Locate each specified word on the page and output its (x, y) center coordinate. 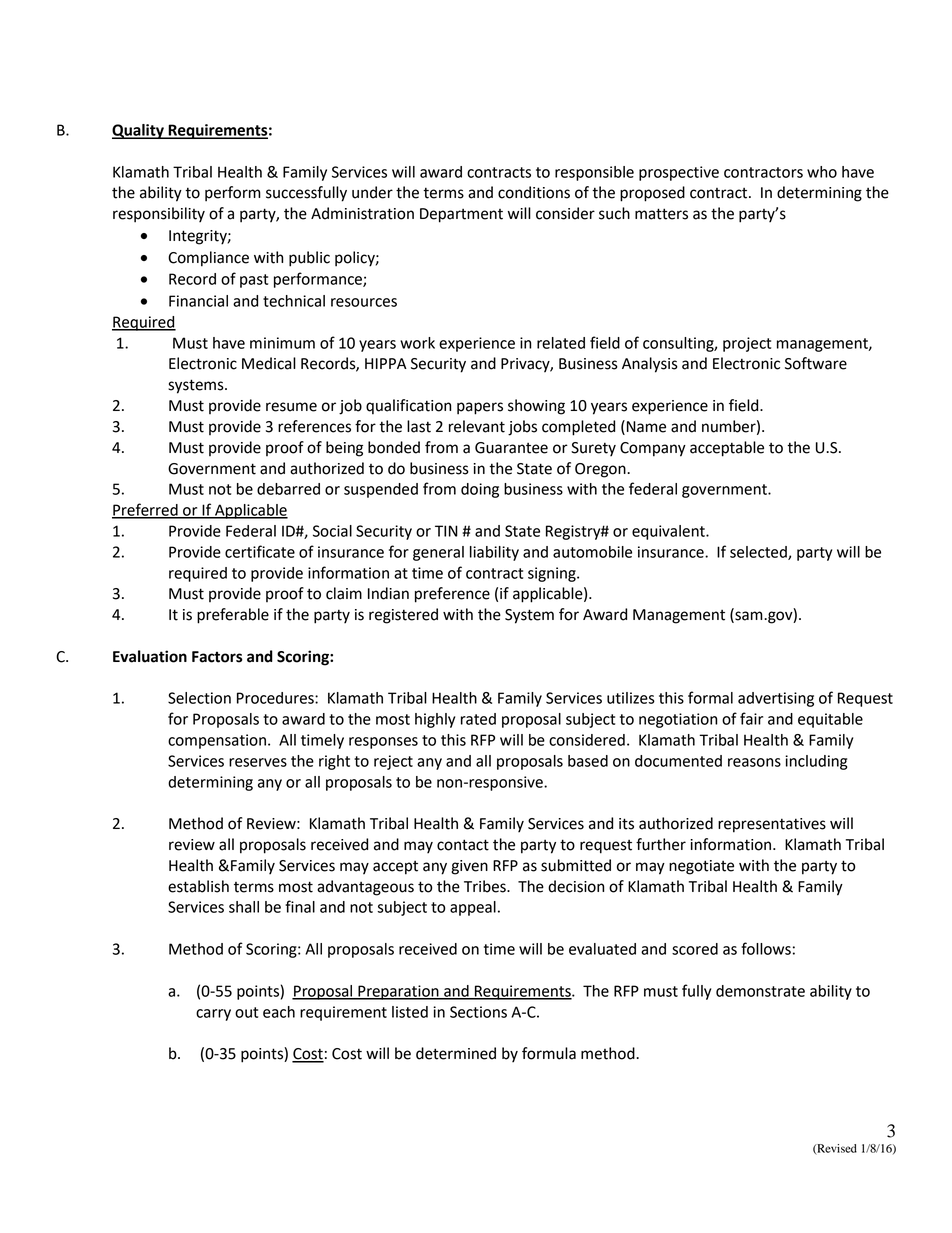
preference (452, 595)
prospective (679, 173)
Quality (139, 131)
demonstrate (760, 991)
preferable (233, 616)
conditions (534, 192)
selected (759, 553)
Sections (478, 1012)
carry (213, 1015)
